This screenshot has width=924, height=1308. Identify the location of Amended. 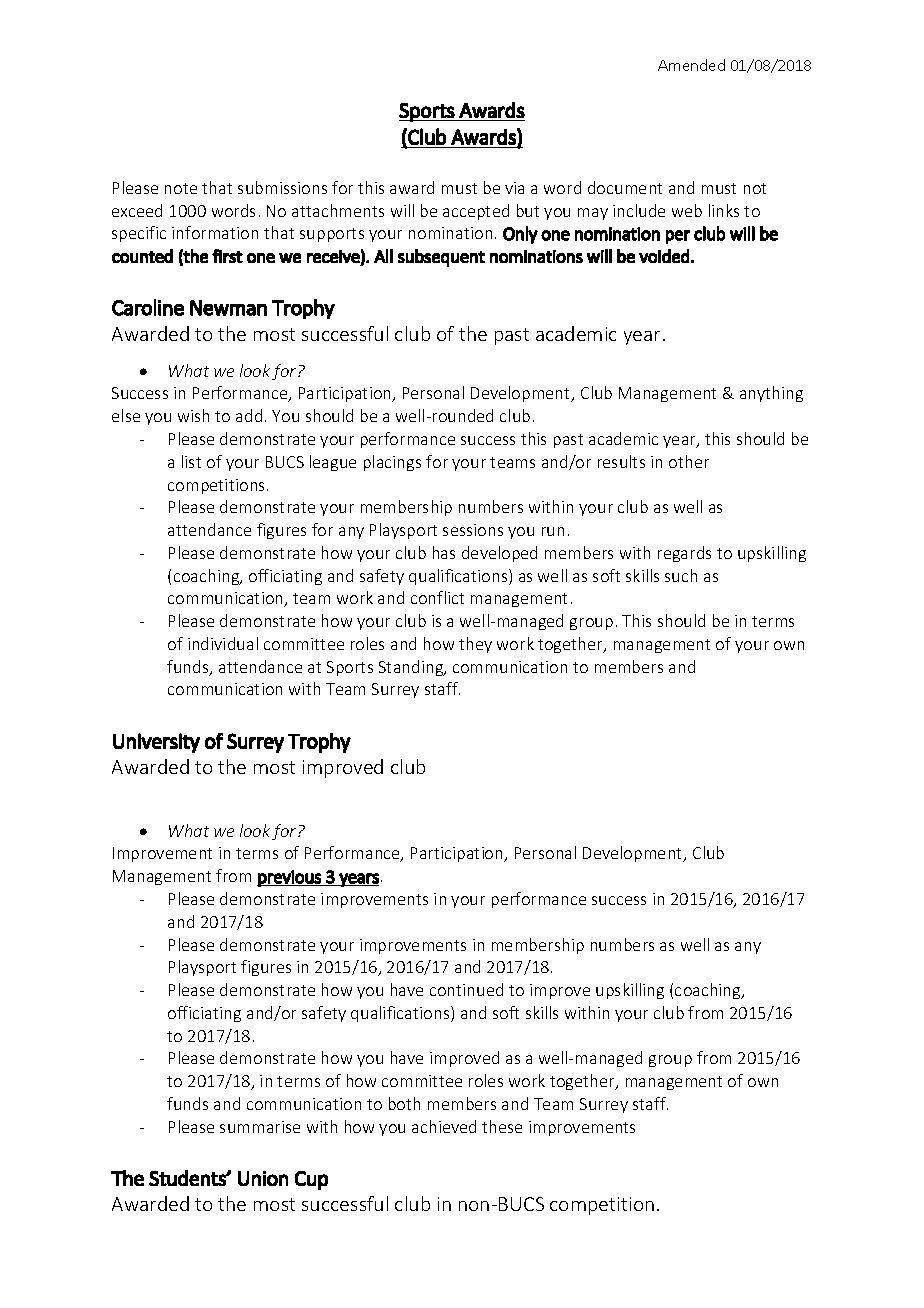
(691, 65).
